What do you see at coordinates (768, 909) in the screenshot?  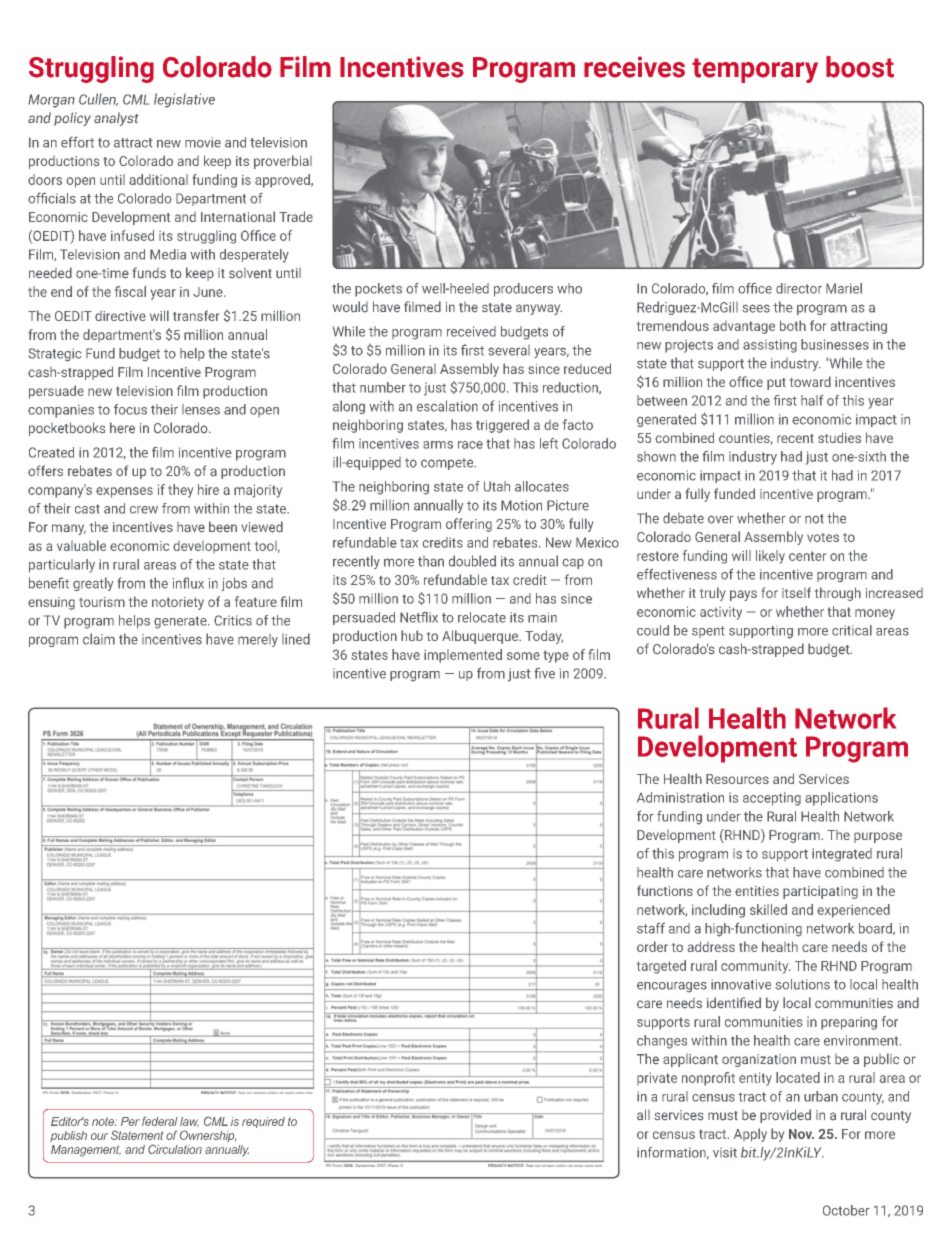 I see `skilled` at bounding box center [768, 909].
